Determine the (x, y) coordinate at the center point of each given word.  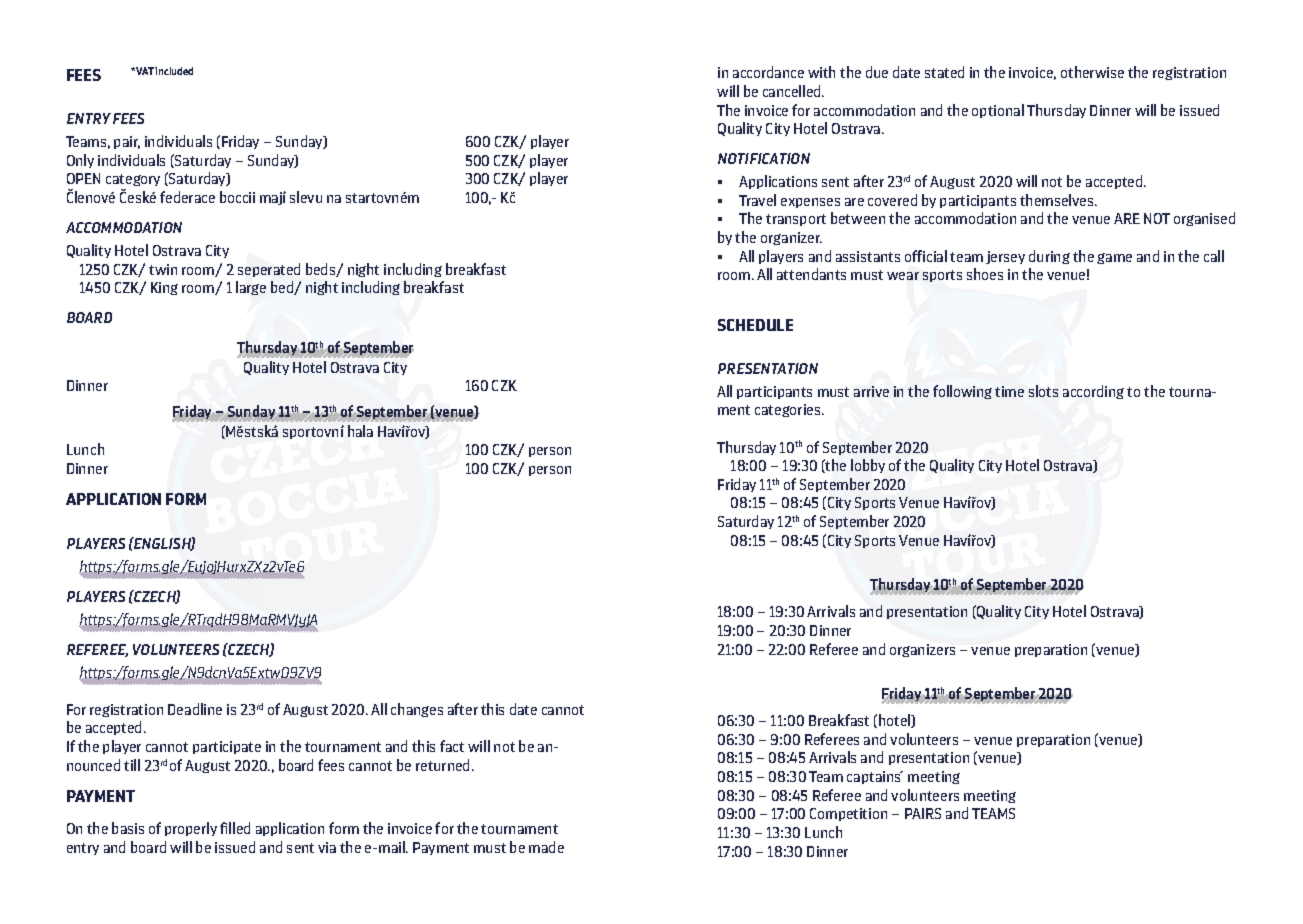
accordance (768, 72)
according (1093, 392)
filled (235, 828)
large (251, 288)
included (174, 71)
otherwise (1092, 72)
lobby (868, 466)
